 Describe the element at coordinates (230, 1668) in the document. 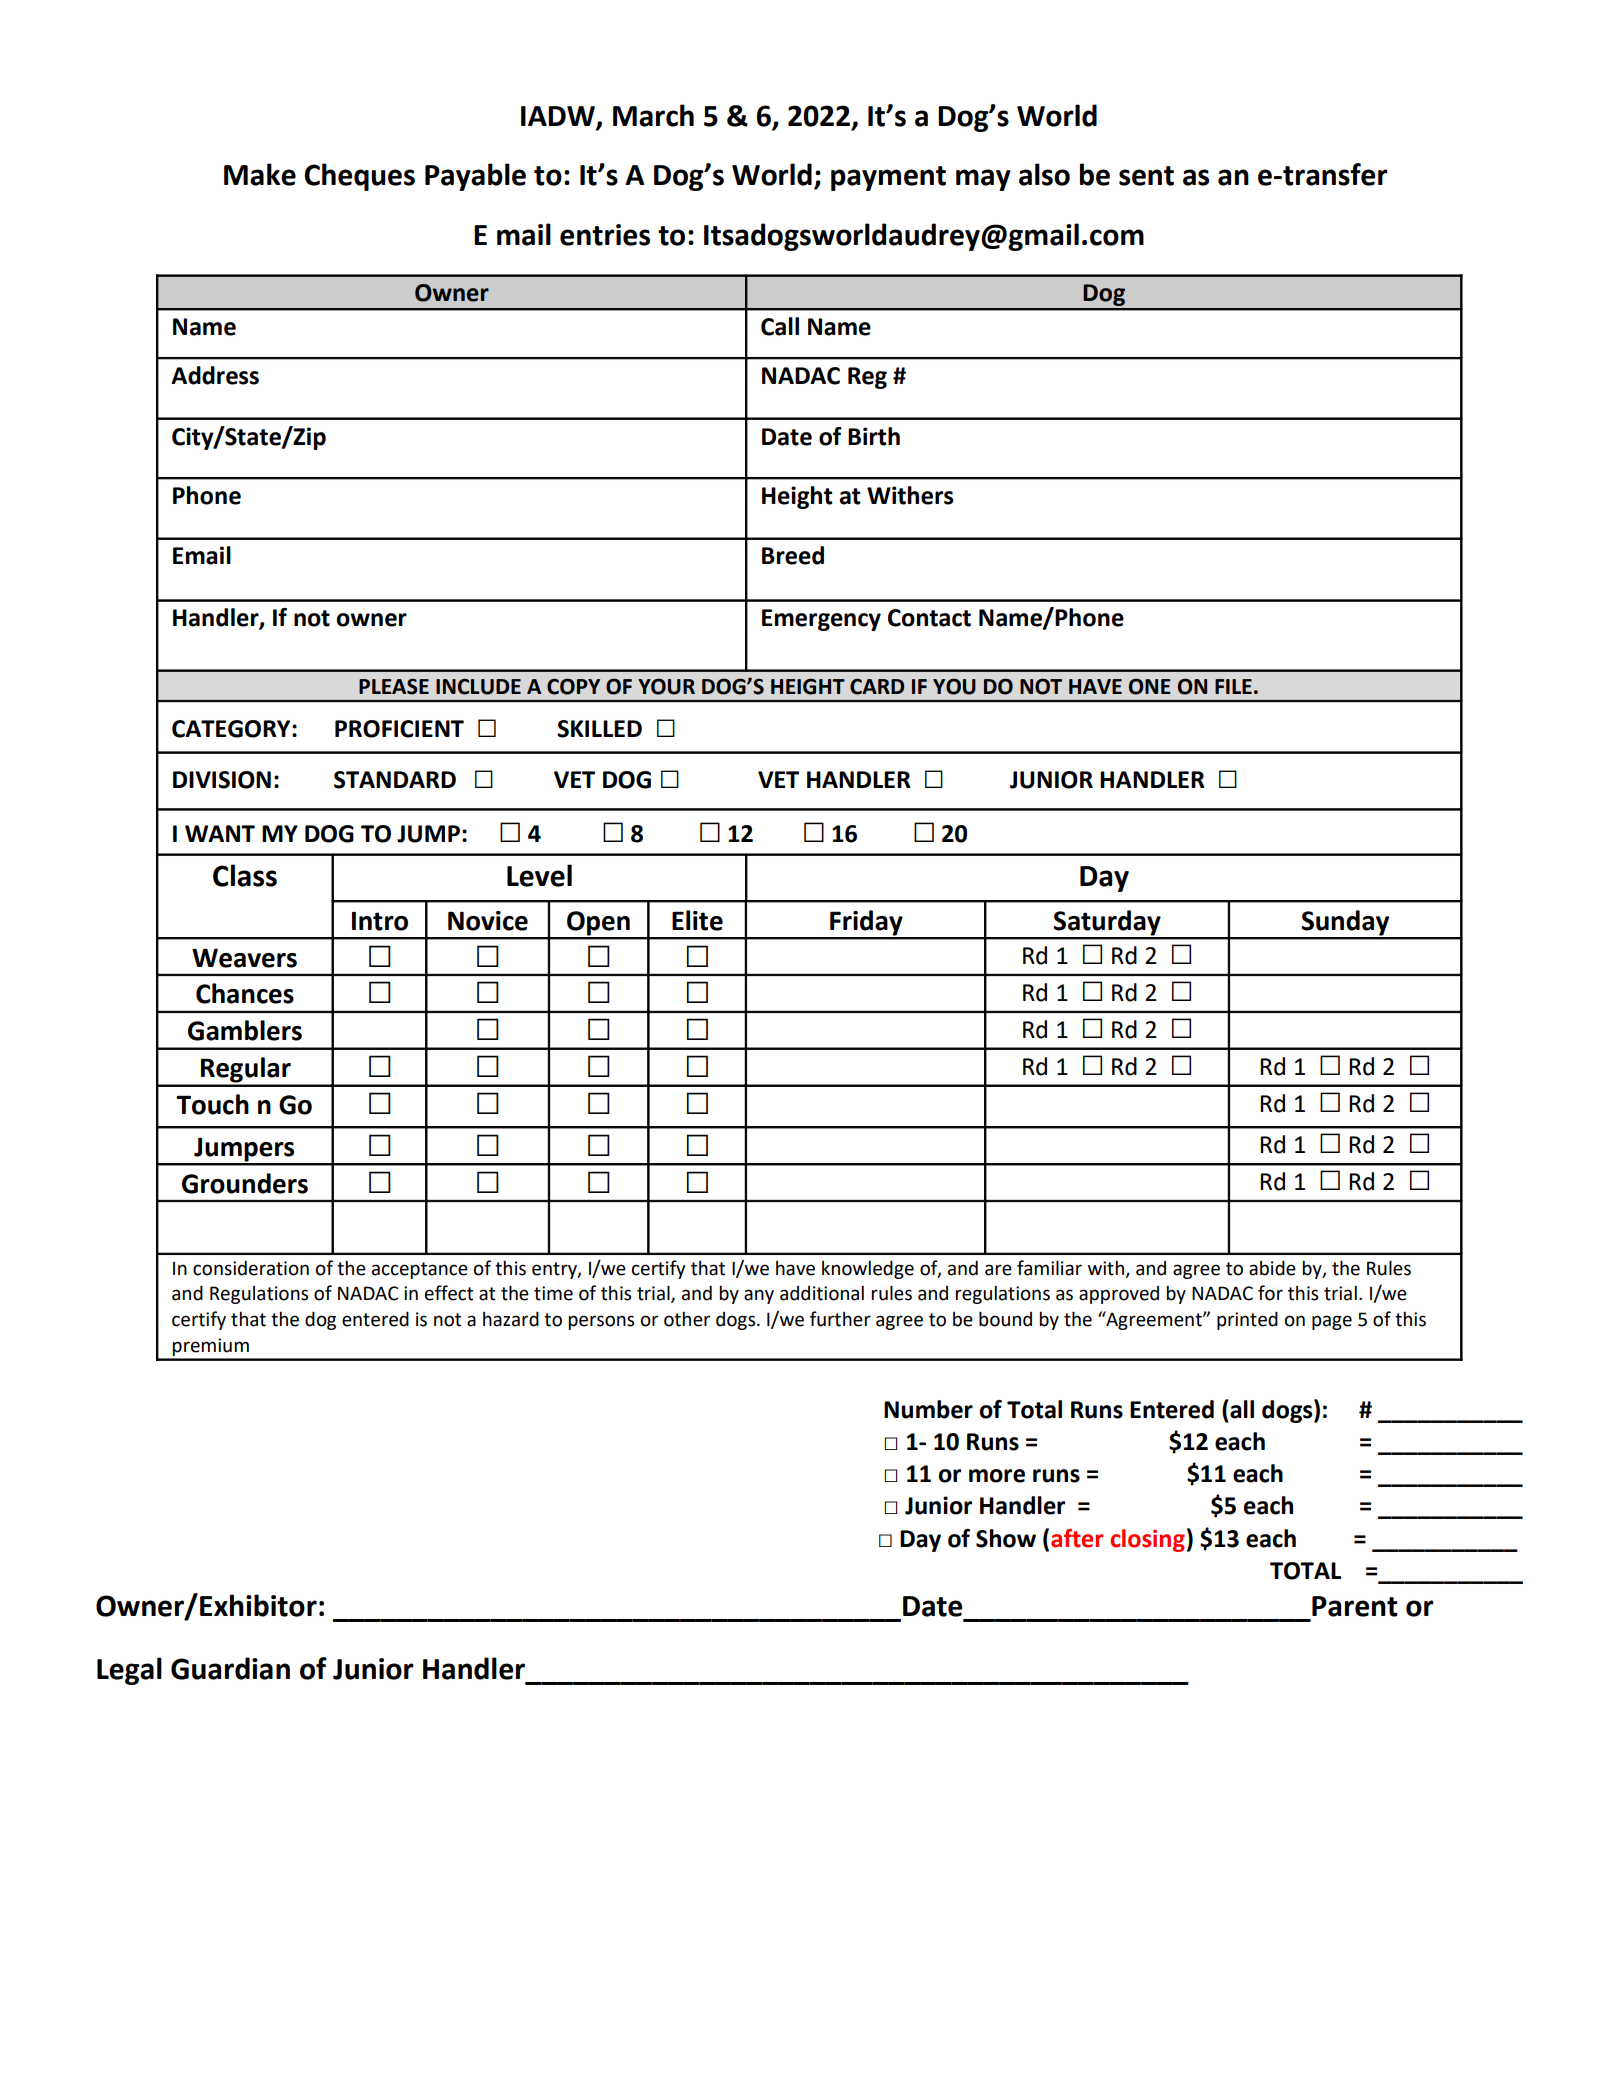

I see `Guardian` at that location.
